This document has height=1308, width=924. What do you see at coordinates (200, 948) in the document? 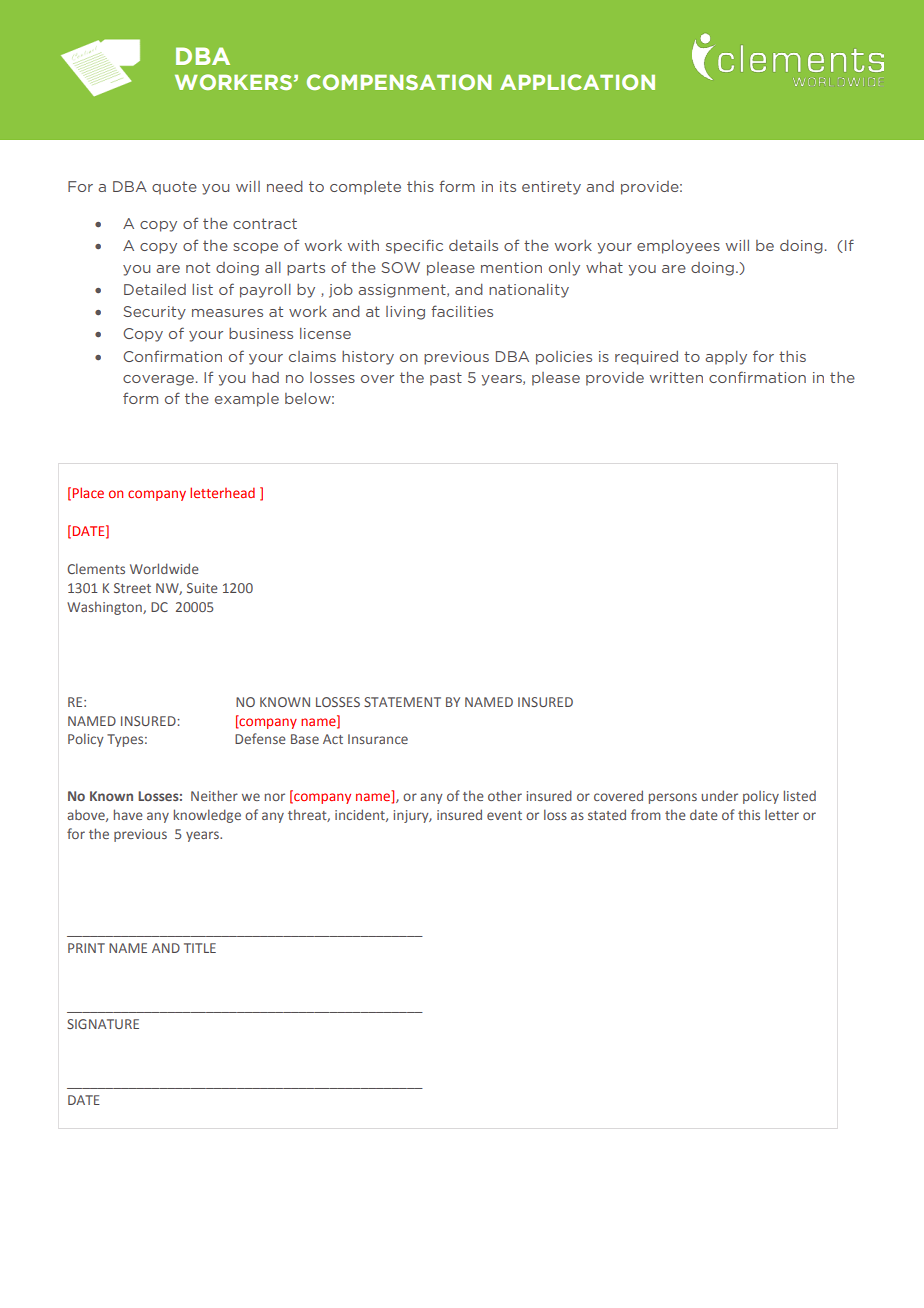
I see `TITLE` at bounding box center [200, 948].
